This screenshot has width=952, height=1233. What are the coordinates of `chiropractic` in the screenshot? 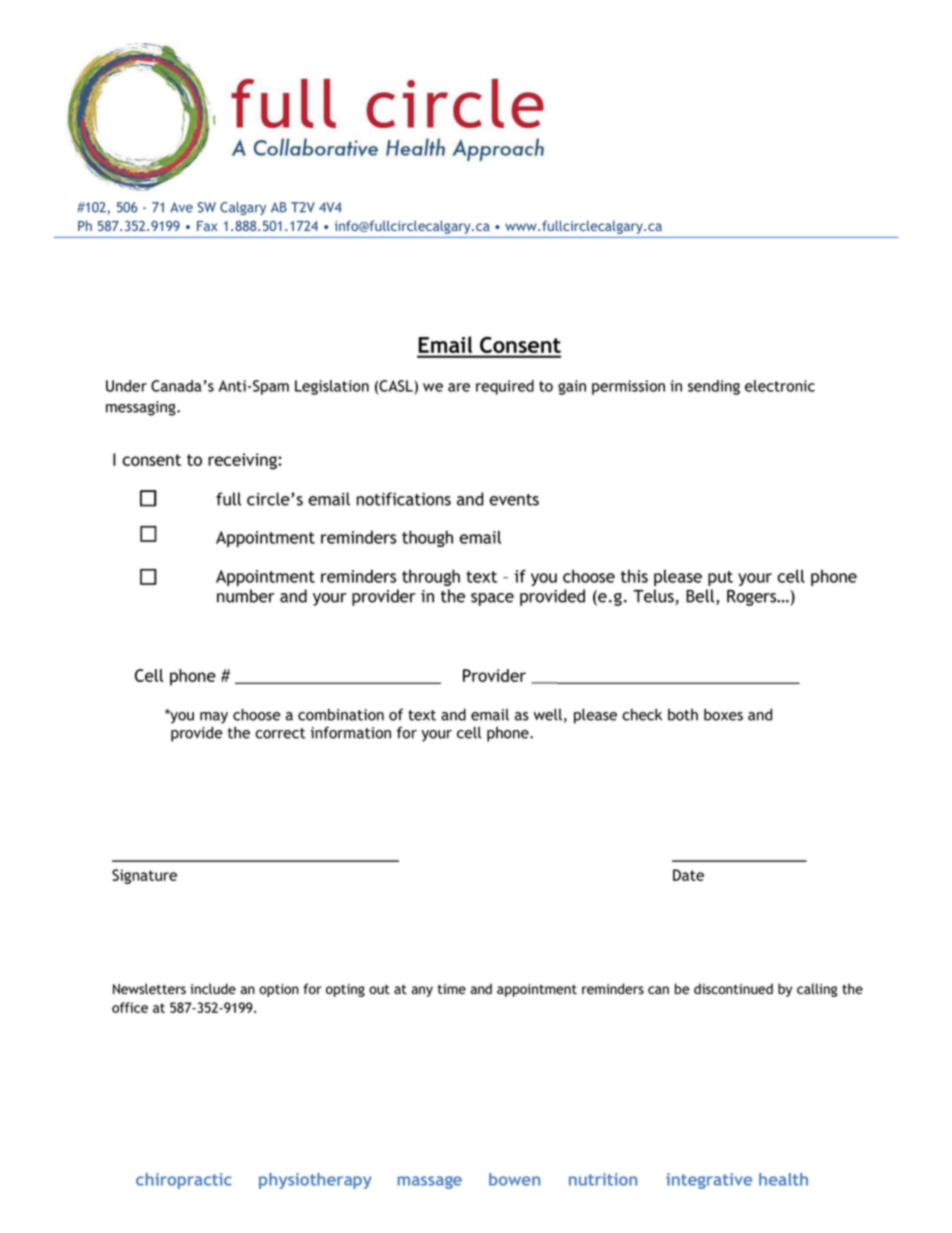 It's located at (184, 1181).
